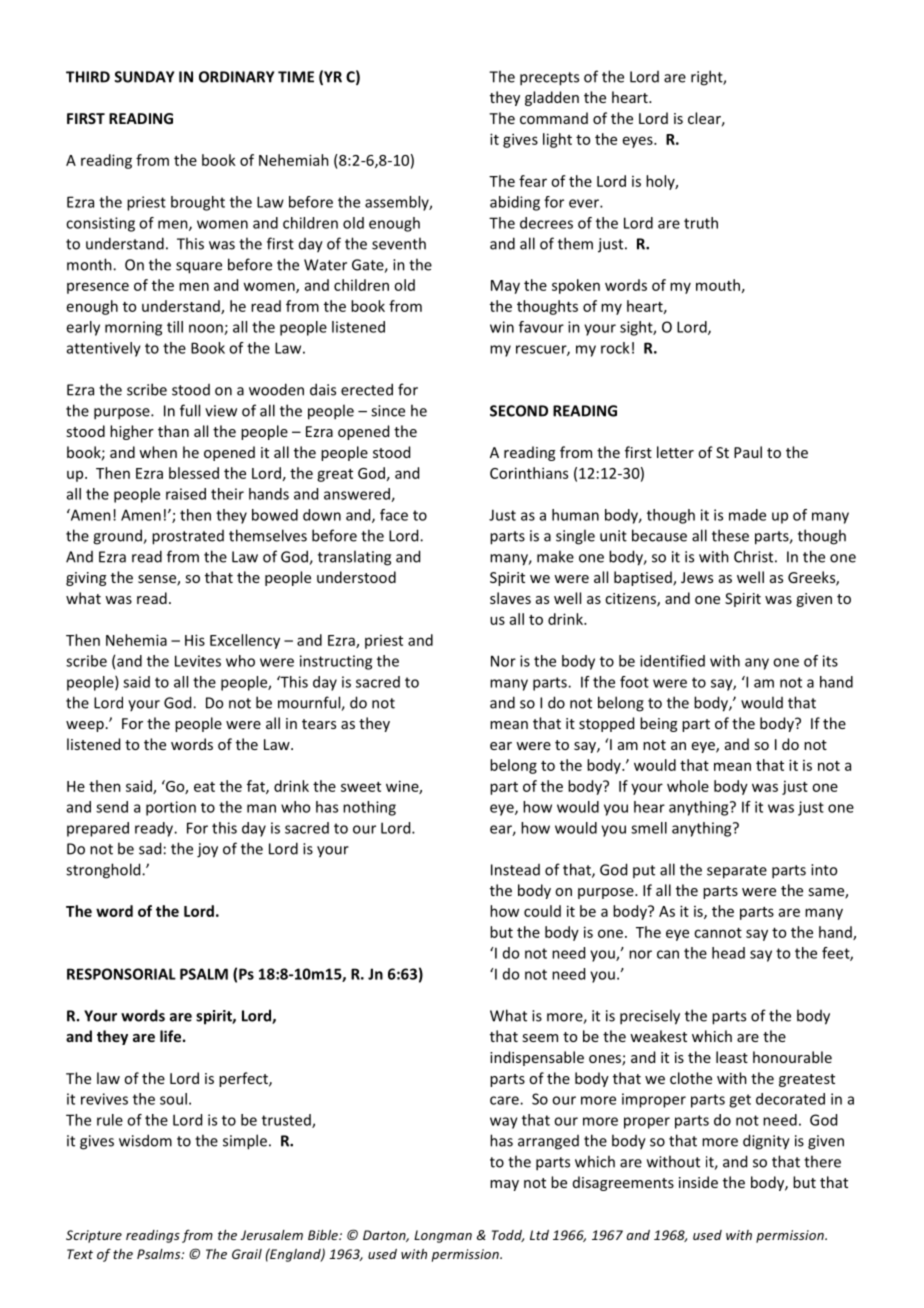  I want to click on command, so click(554, 118).
